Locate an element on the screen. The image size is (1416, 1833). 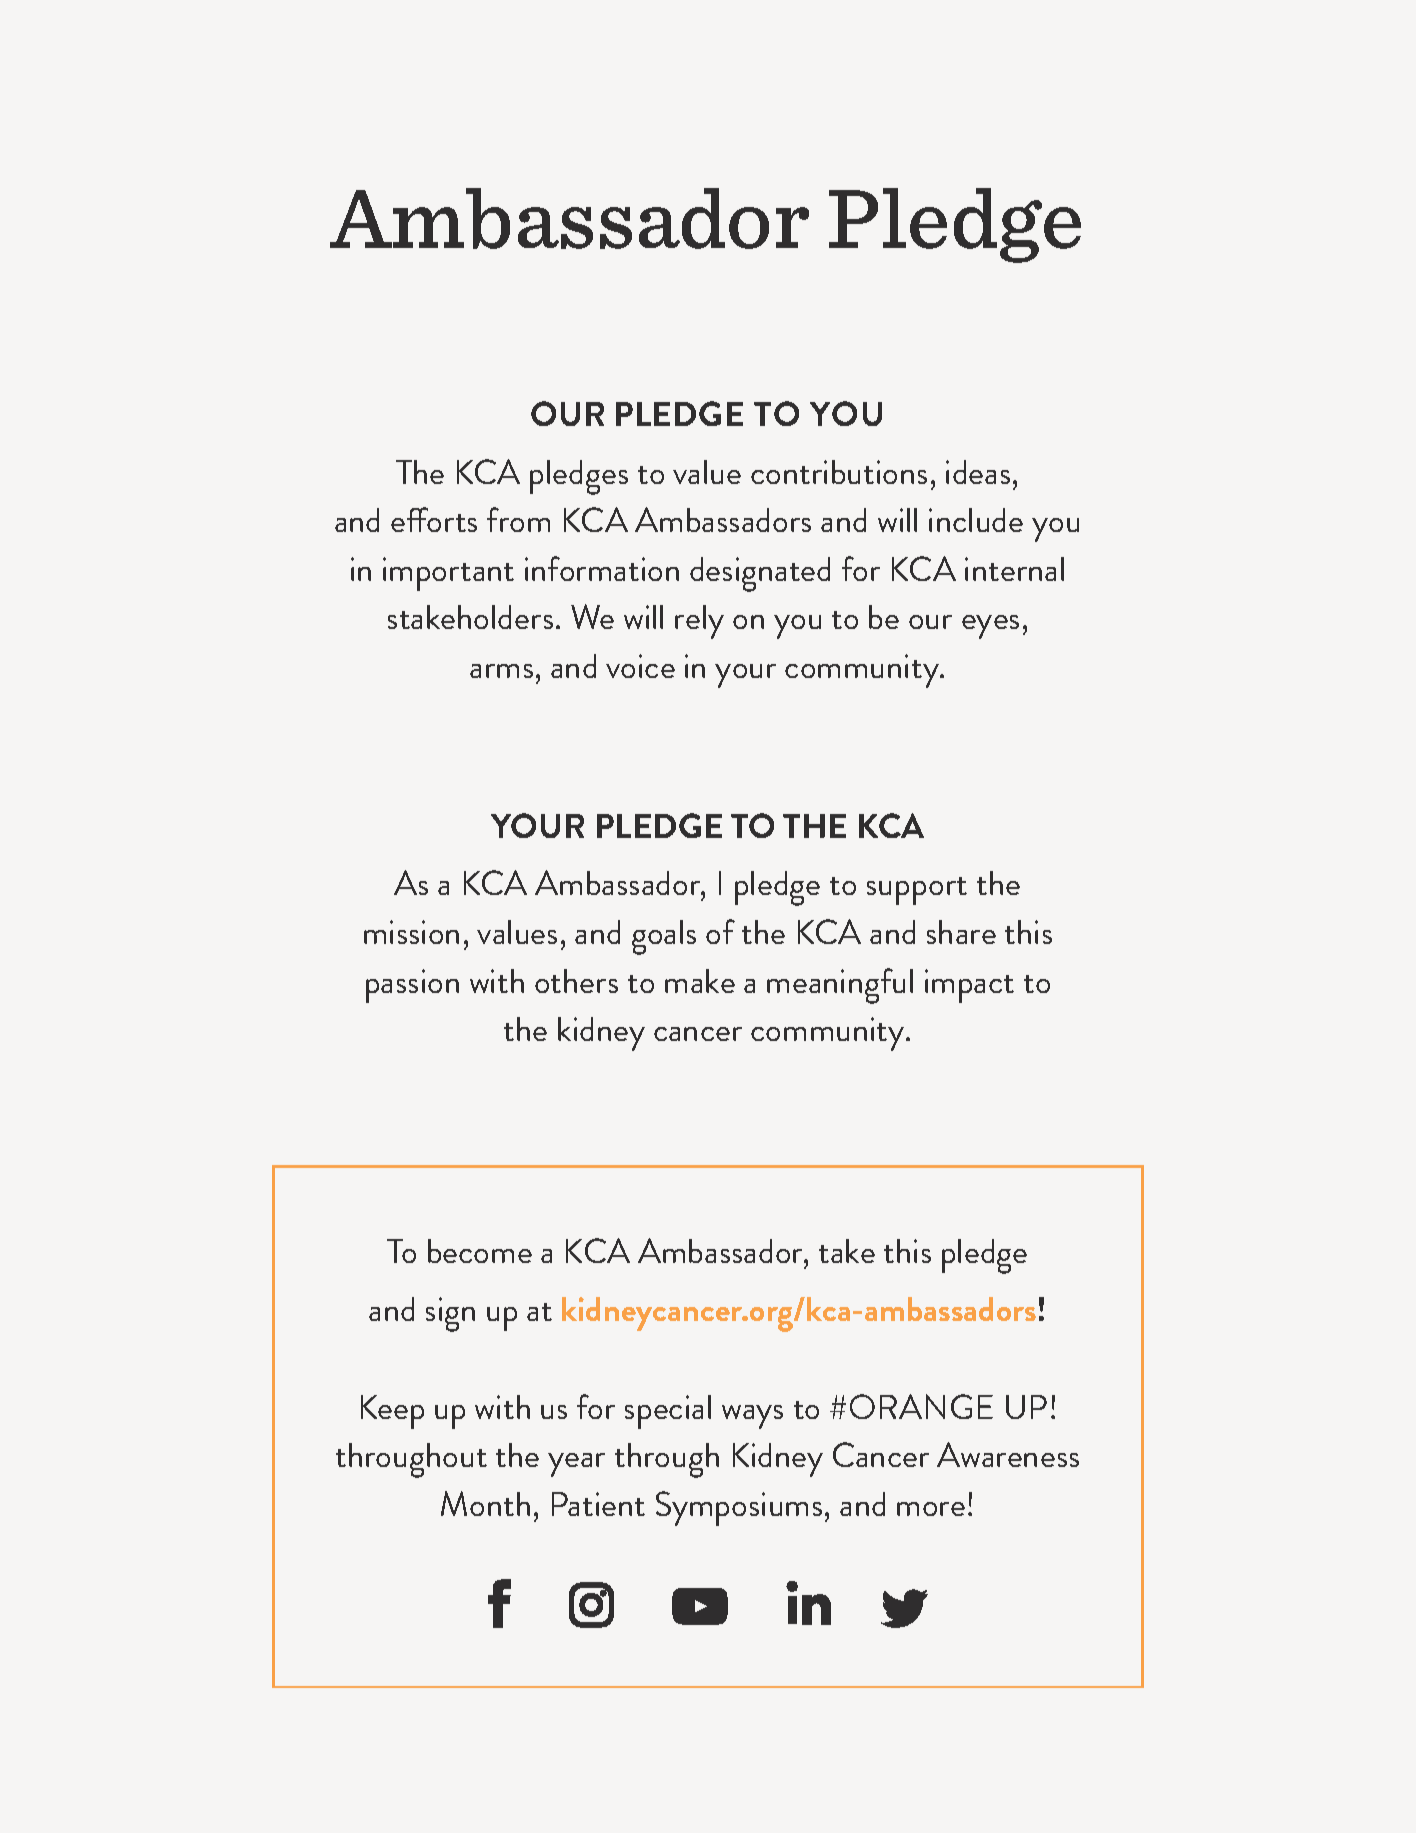
ways is located at coordinates (752, 1417).
